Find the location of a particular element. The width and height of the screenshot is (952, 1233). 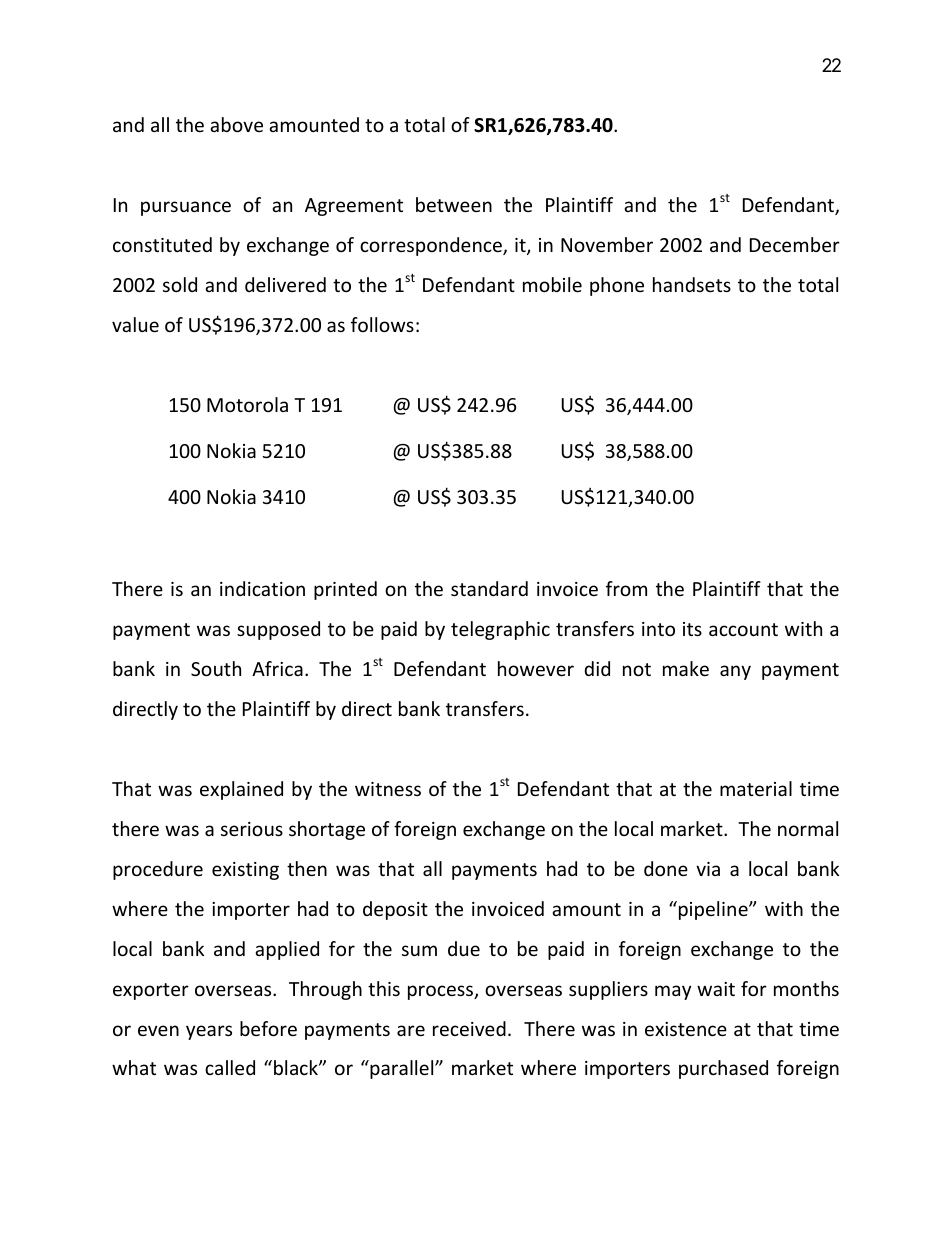

account is located at coordinates (743, 629).
